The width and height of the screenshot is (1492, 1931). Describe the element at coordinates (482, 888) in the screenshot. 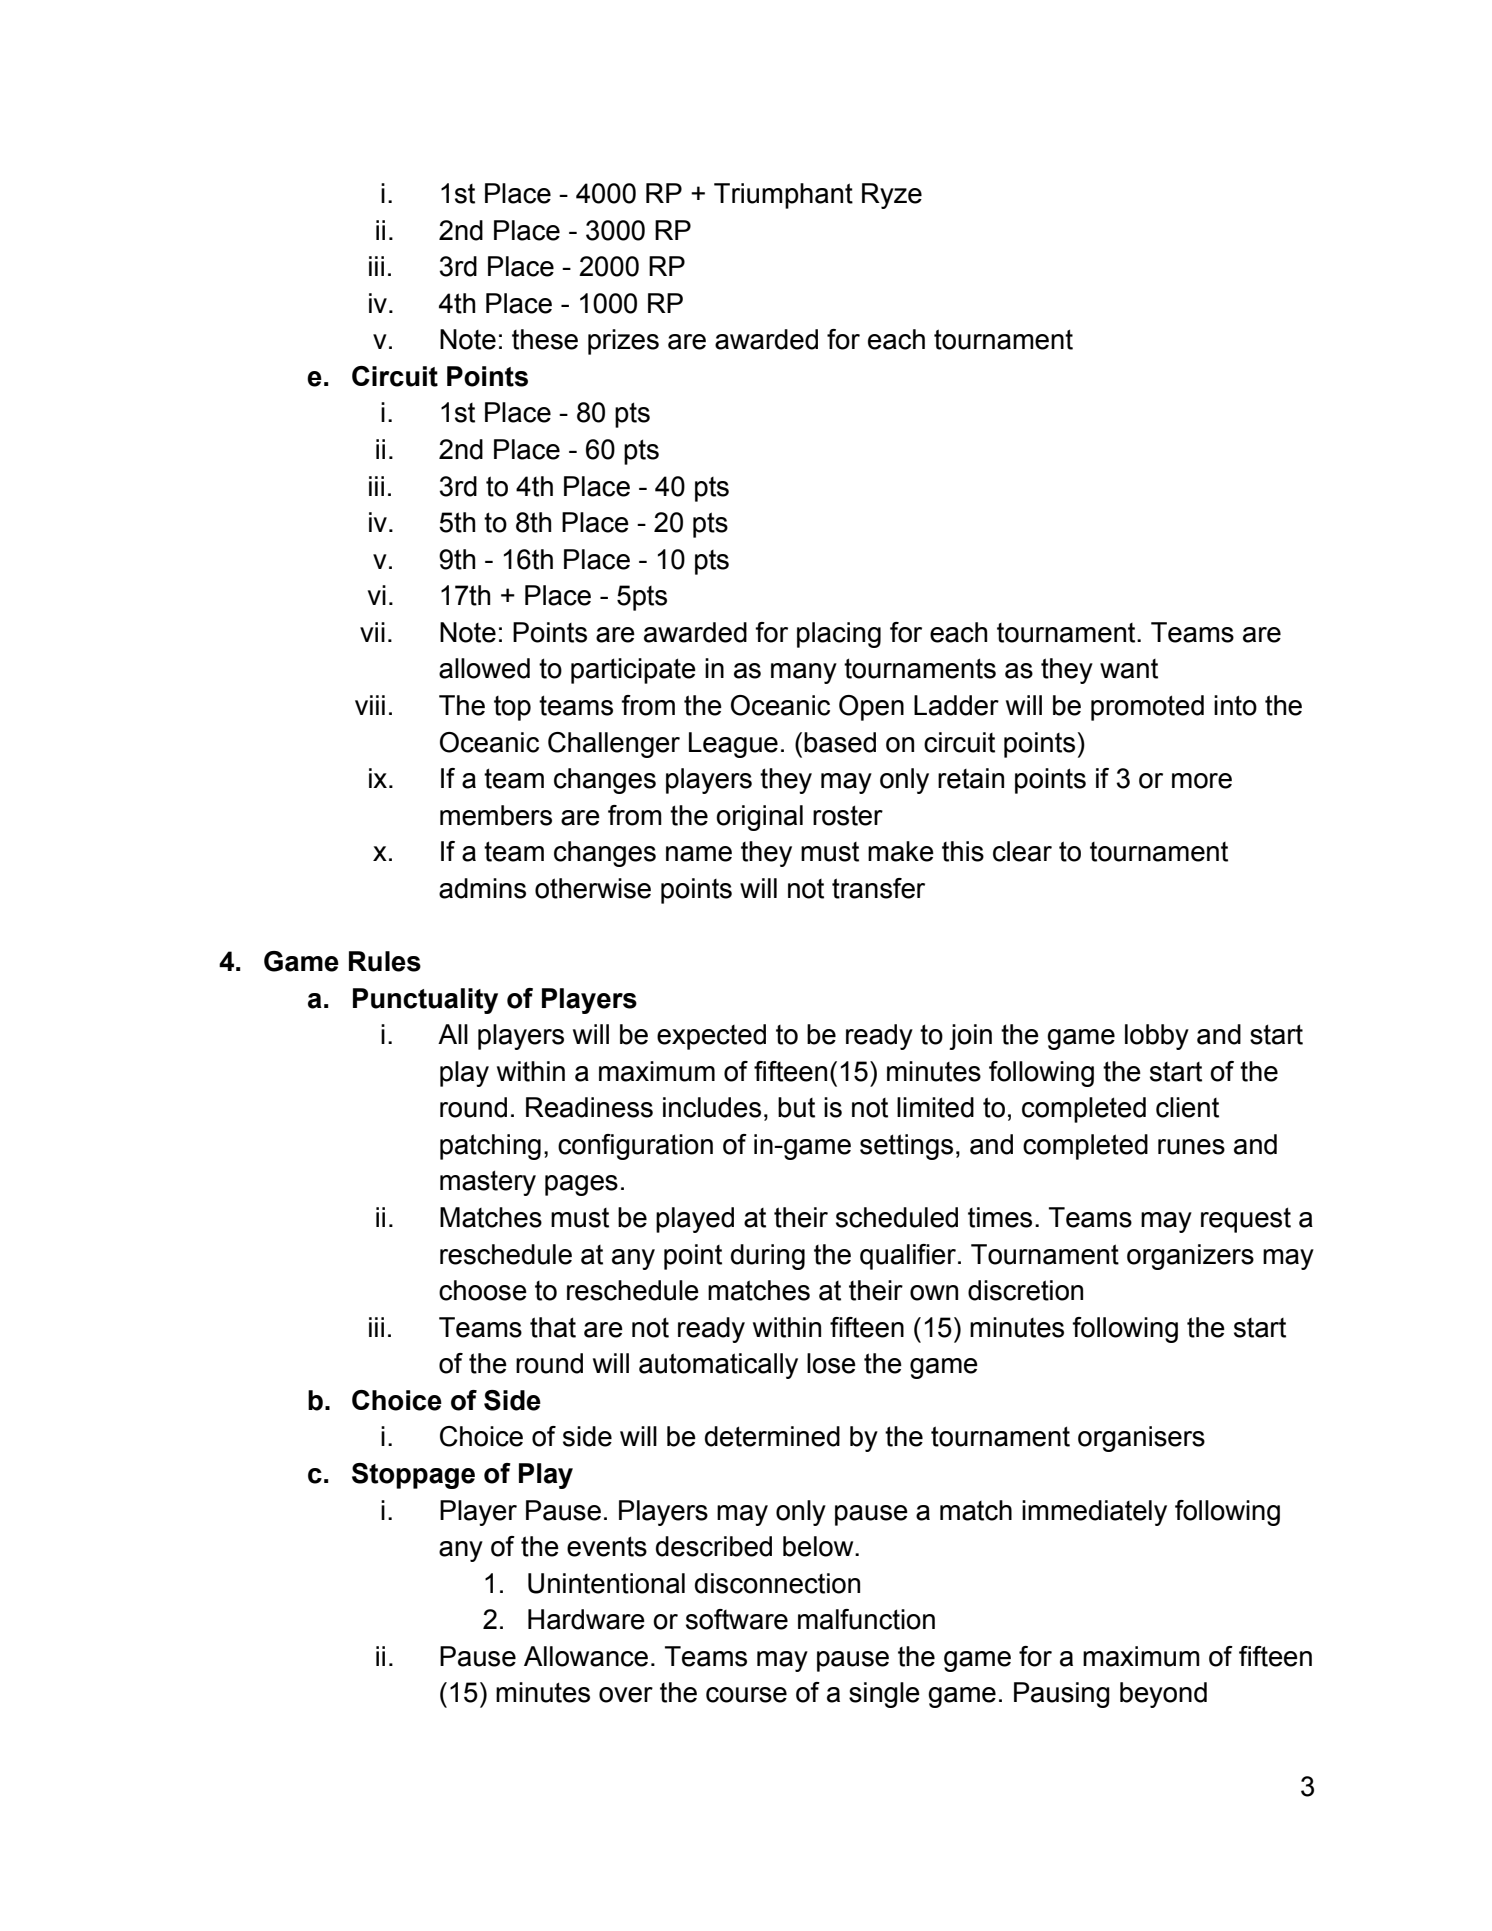

I see `admins` at that location.
